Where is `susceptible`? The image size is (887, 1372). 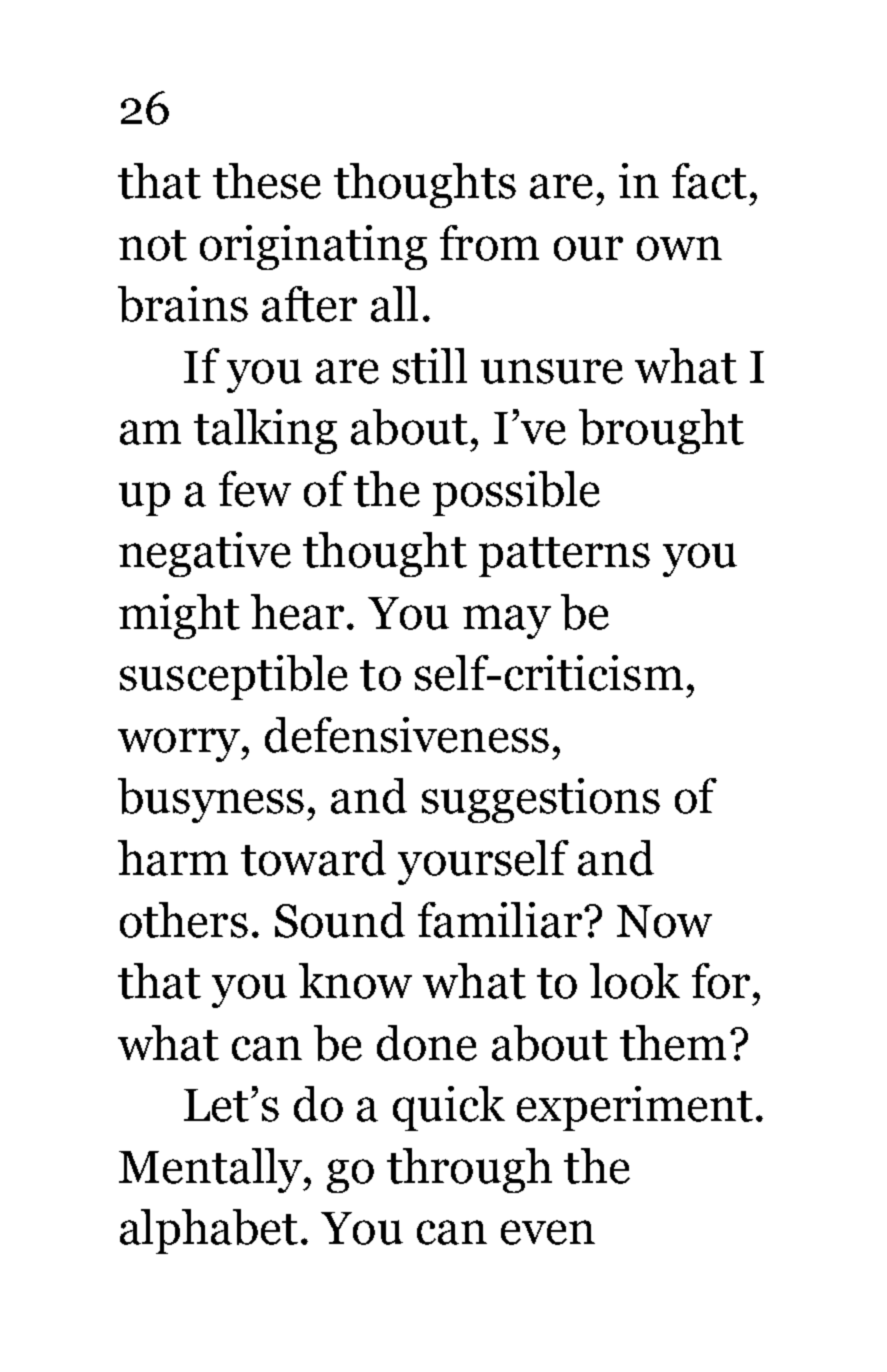 susceptible is located at coordinates (234, 677).
